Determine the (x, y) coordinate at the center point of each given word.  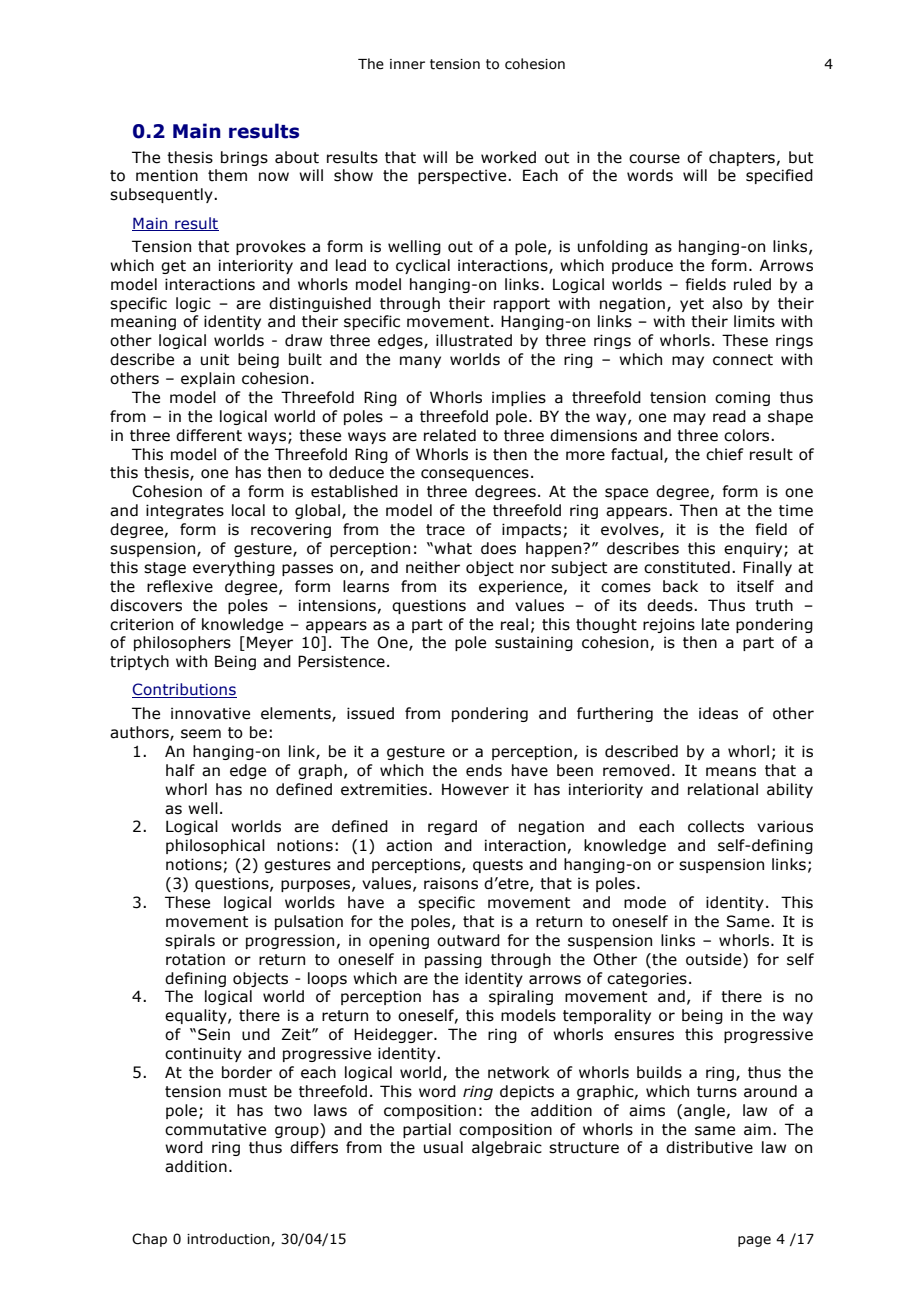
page (754, 1241)
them (227, 175)
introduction (229, 1239)
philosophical (215, 846)
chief (725, 454)
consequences (475, 475)
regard (452, 827)
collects (716, 826)
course (654, 159)
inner (407, 64)
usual (443, 1147)
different (209, 435)
